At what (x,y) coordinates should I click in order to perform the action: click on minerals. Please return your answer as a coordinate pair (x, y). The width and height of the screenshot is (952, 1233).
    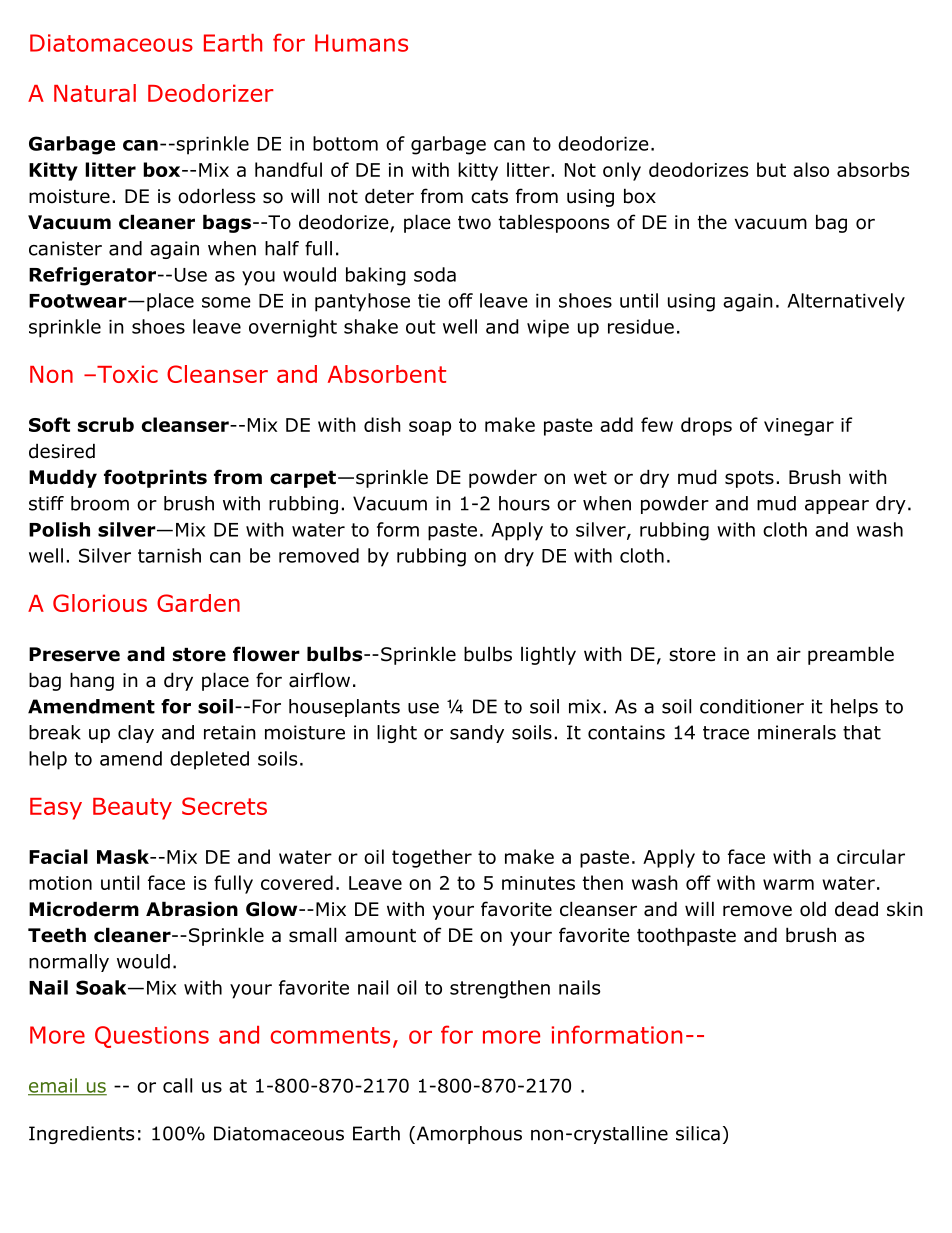
    Looking at the image, I should click on (797, 732).
